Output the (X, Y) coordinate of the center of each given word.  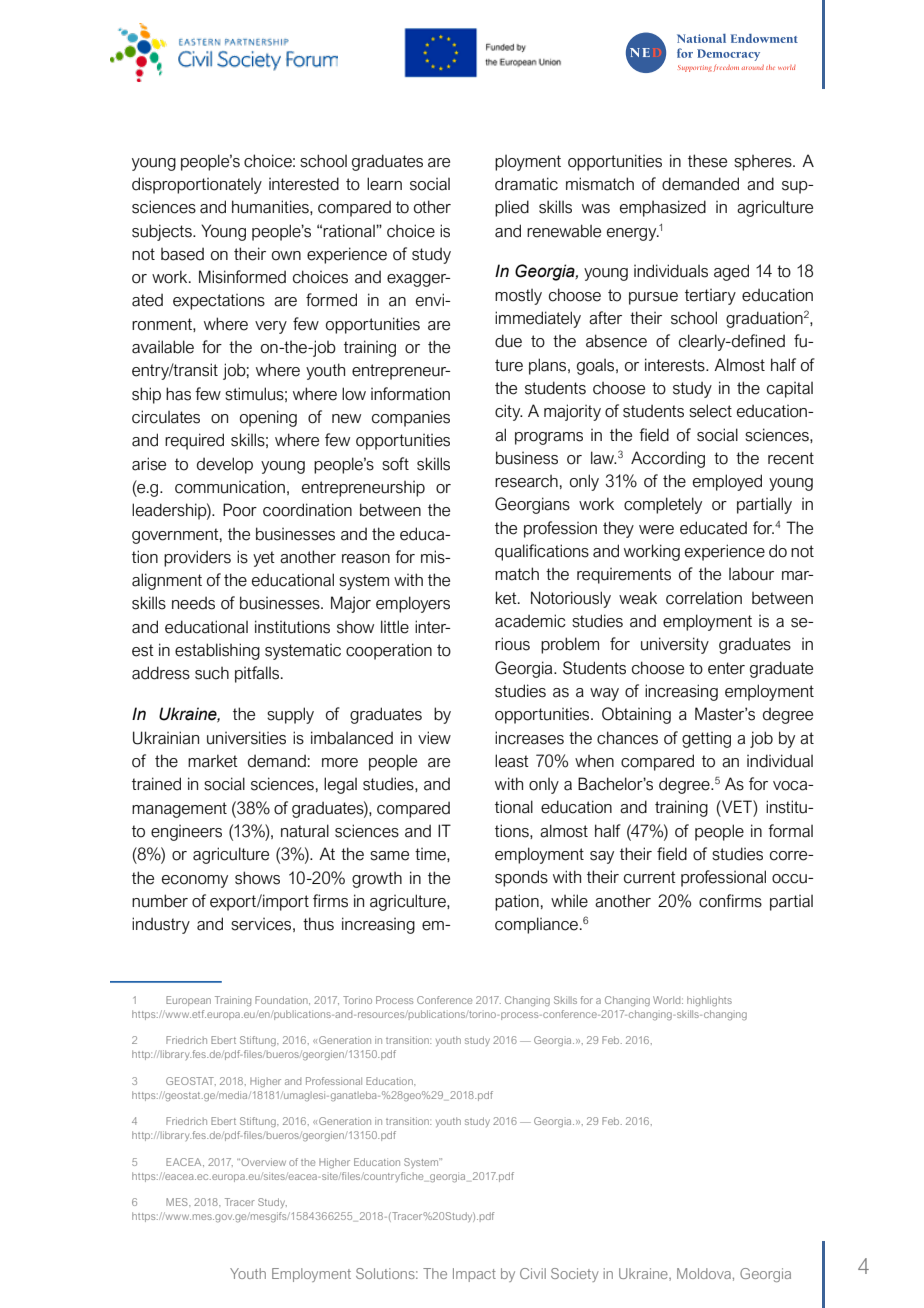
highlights (709, 1001)
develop (225, 465)
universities (246, 738)
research (526, 481)
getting (706, 740)
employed (727, 482)
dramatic (526, 184)
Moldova (704, 1273)
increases (529, 738)
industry (161, 925)
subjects (163, 232)
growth (377, 880)
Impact (474, 1275)
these (707, 161)
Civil (533, 1273)
